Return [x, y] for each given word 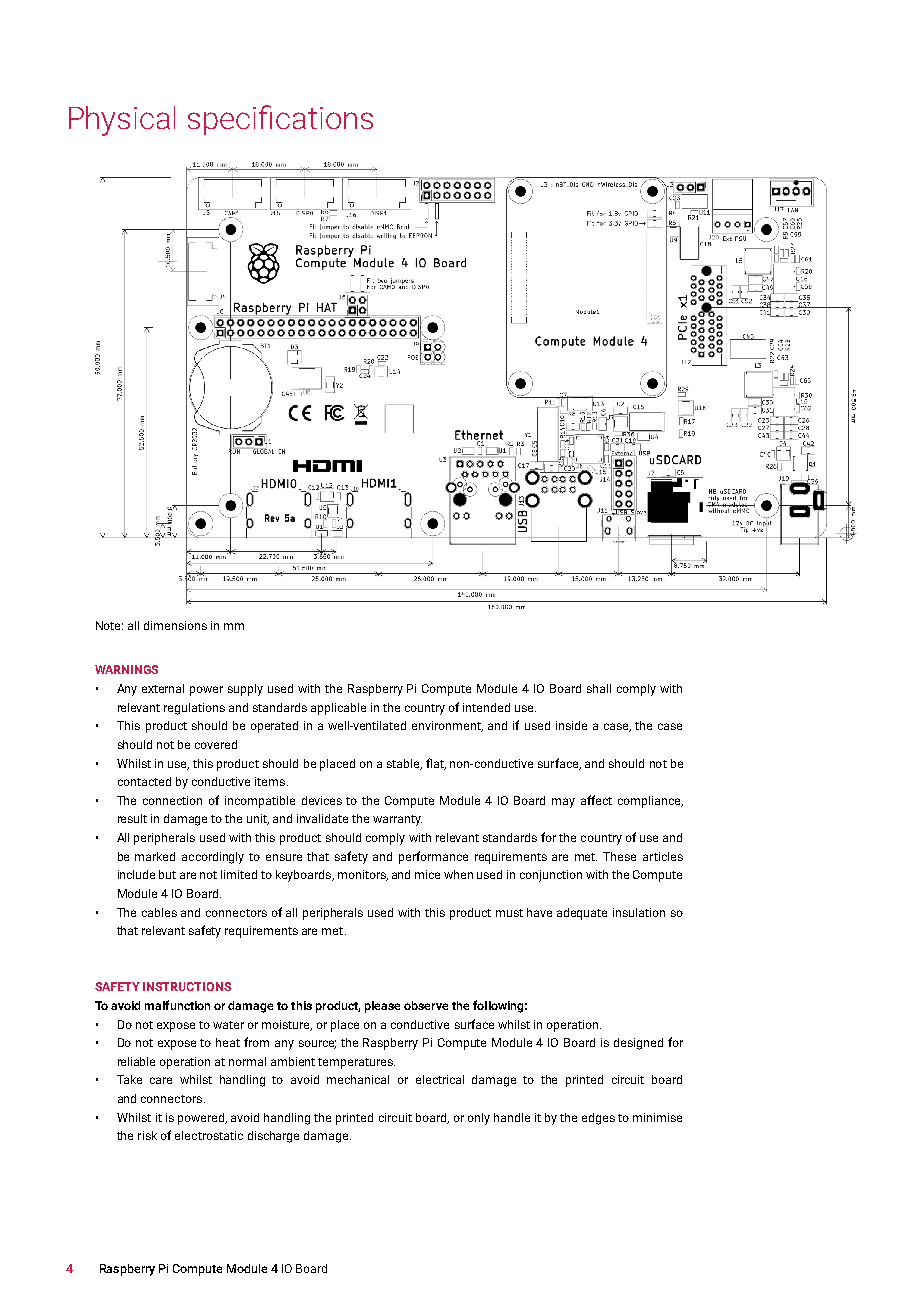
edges [598, 1119]
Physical [122, 121]
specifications [280, 120]
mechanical [358, 1079]
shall [599, 688]
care [161, 1080]
